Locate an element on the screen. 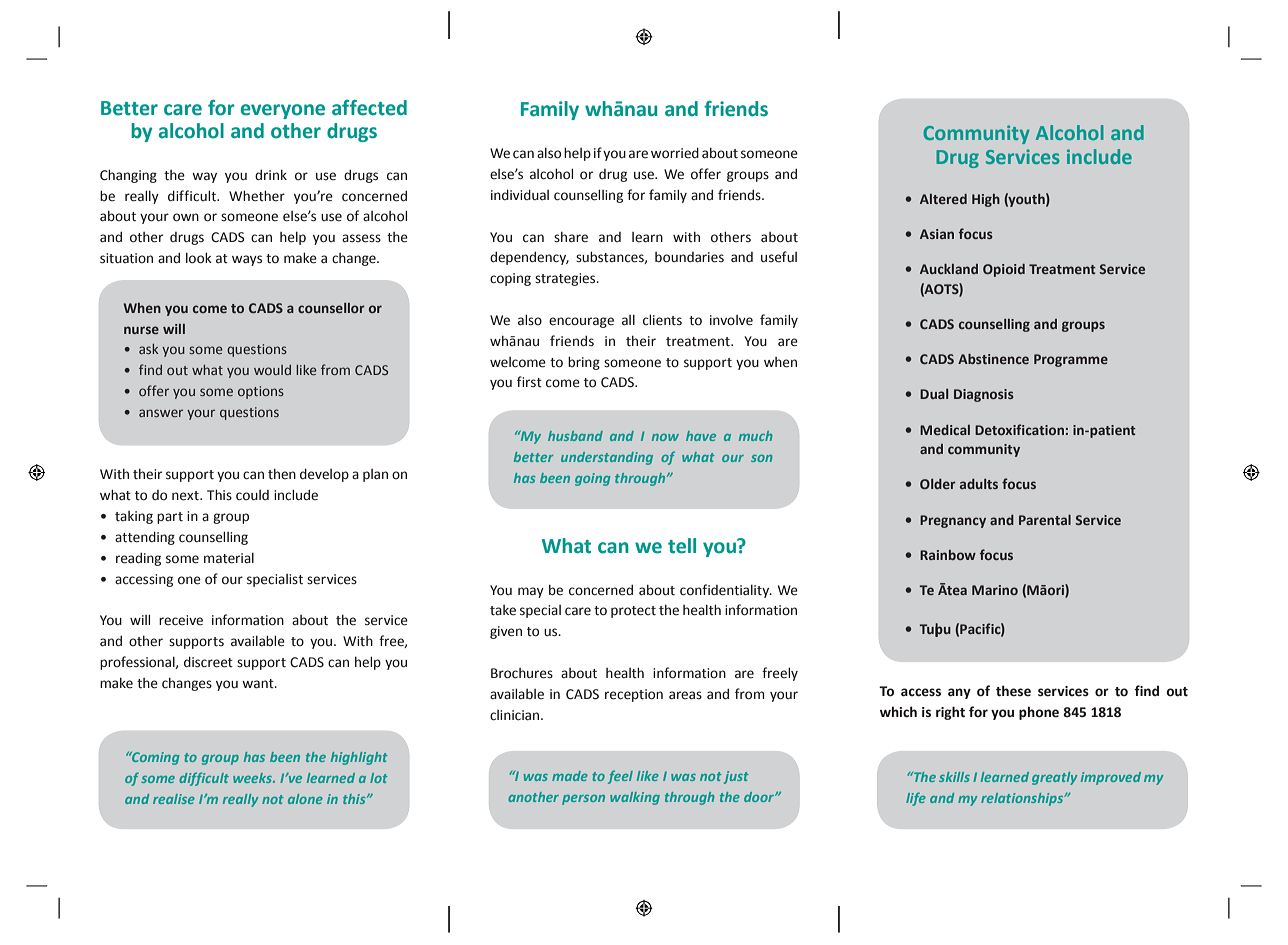 The width and height of the screenshot is (1288, 945). Altered is located at coordinates (943, 199).
